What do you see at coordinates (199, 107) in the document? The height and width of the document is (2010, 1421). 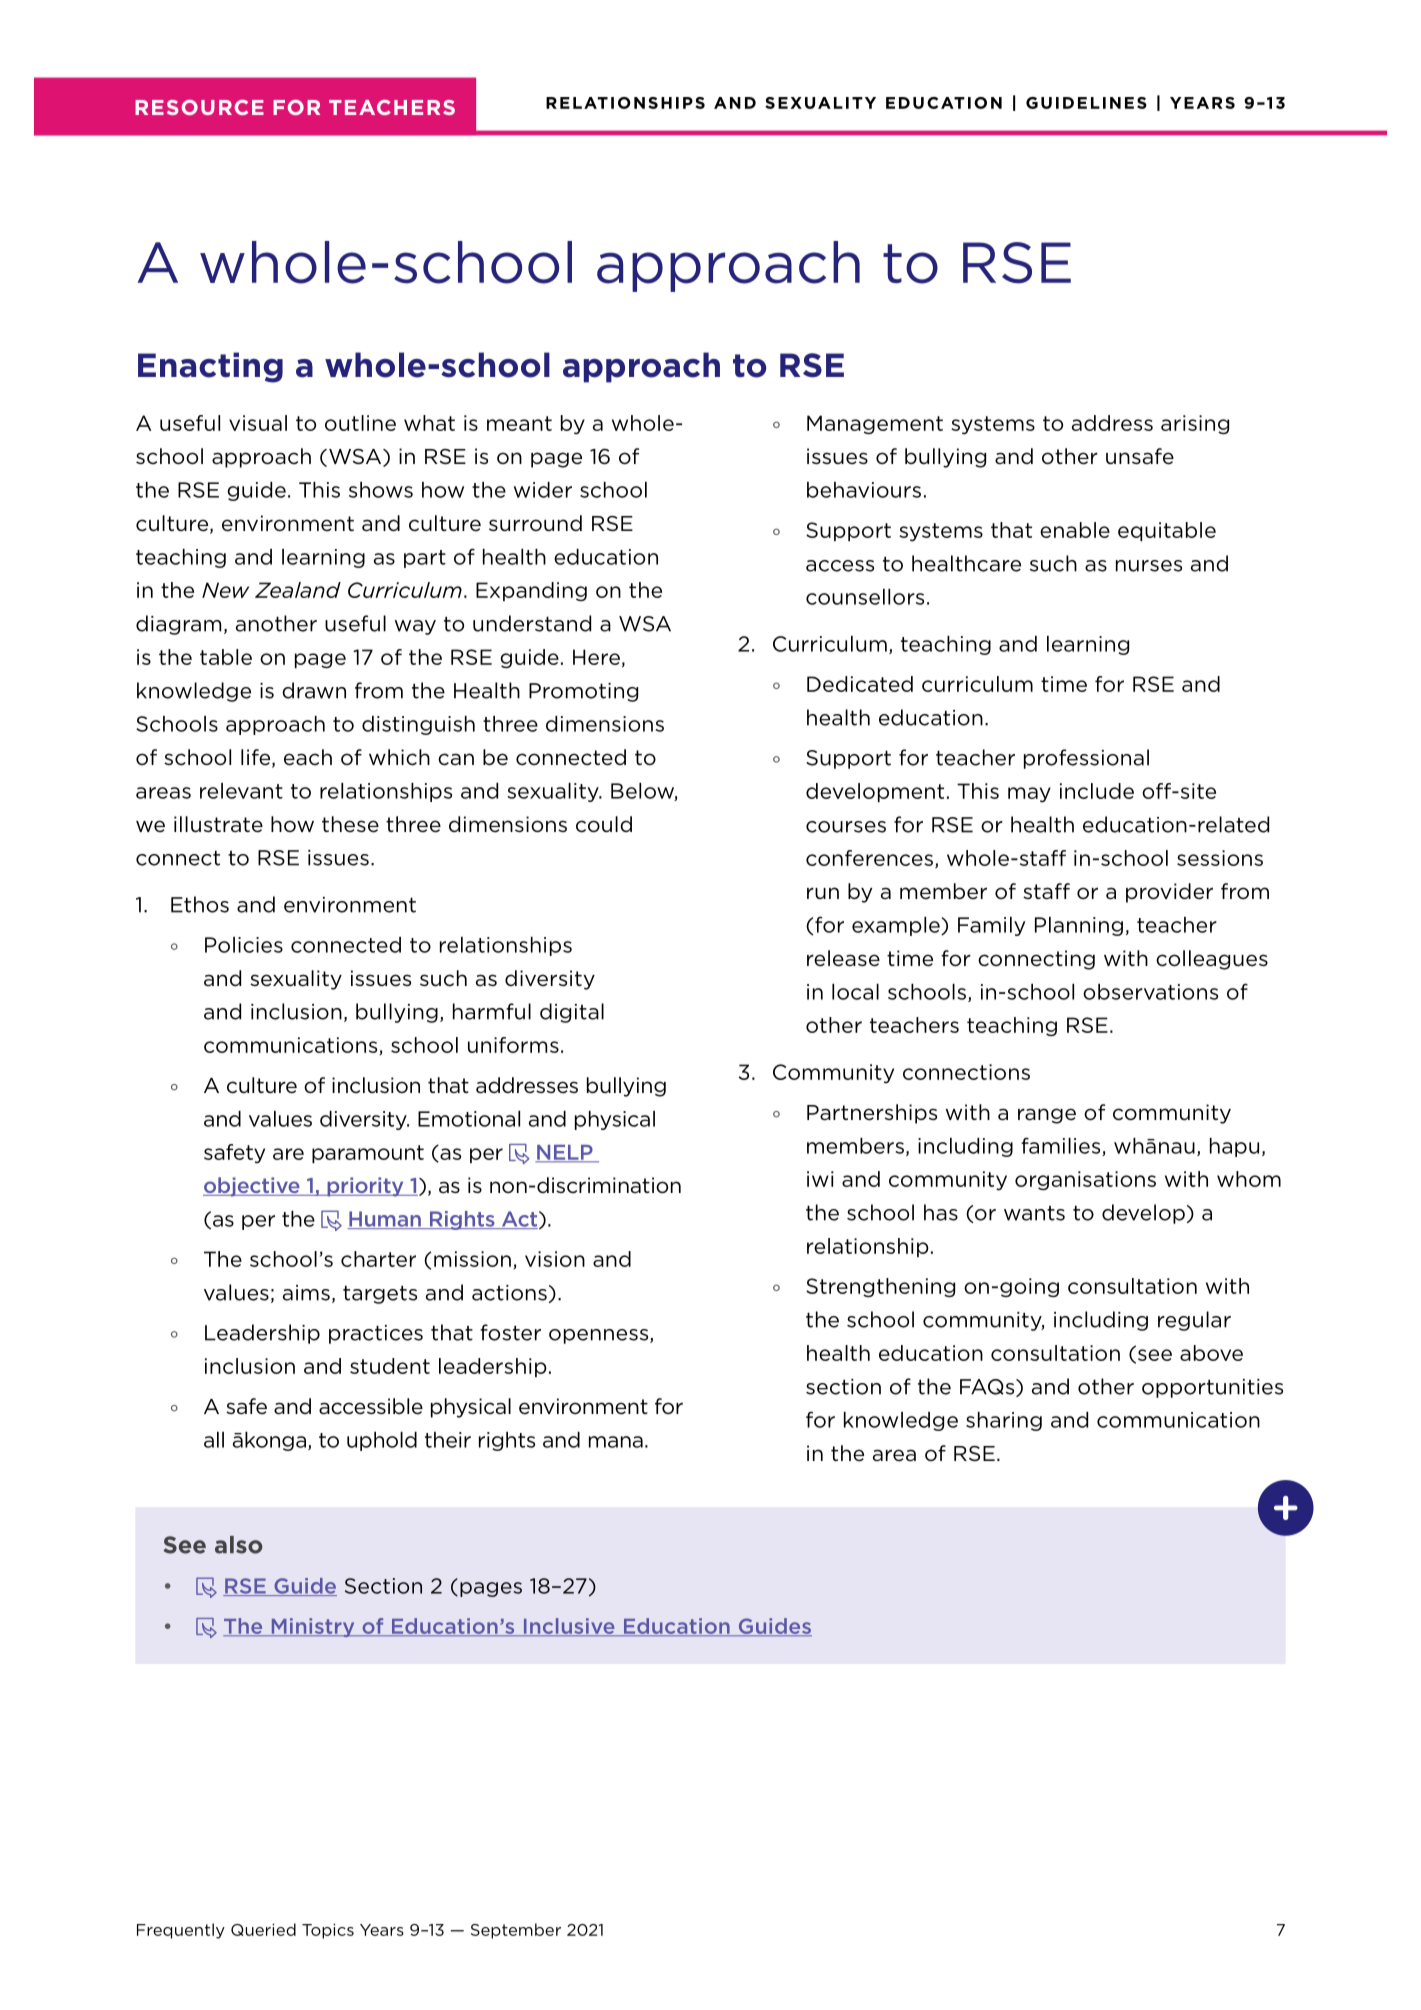 I see `RESOURCE` at bounding box center [199, 107].
